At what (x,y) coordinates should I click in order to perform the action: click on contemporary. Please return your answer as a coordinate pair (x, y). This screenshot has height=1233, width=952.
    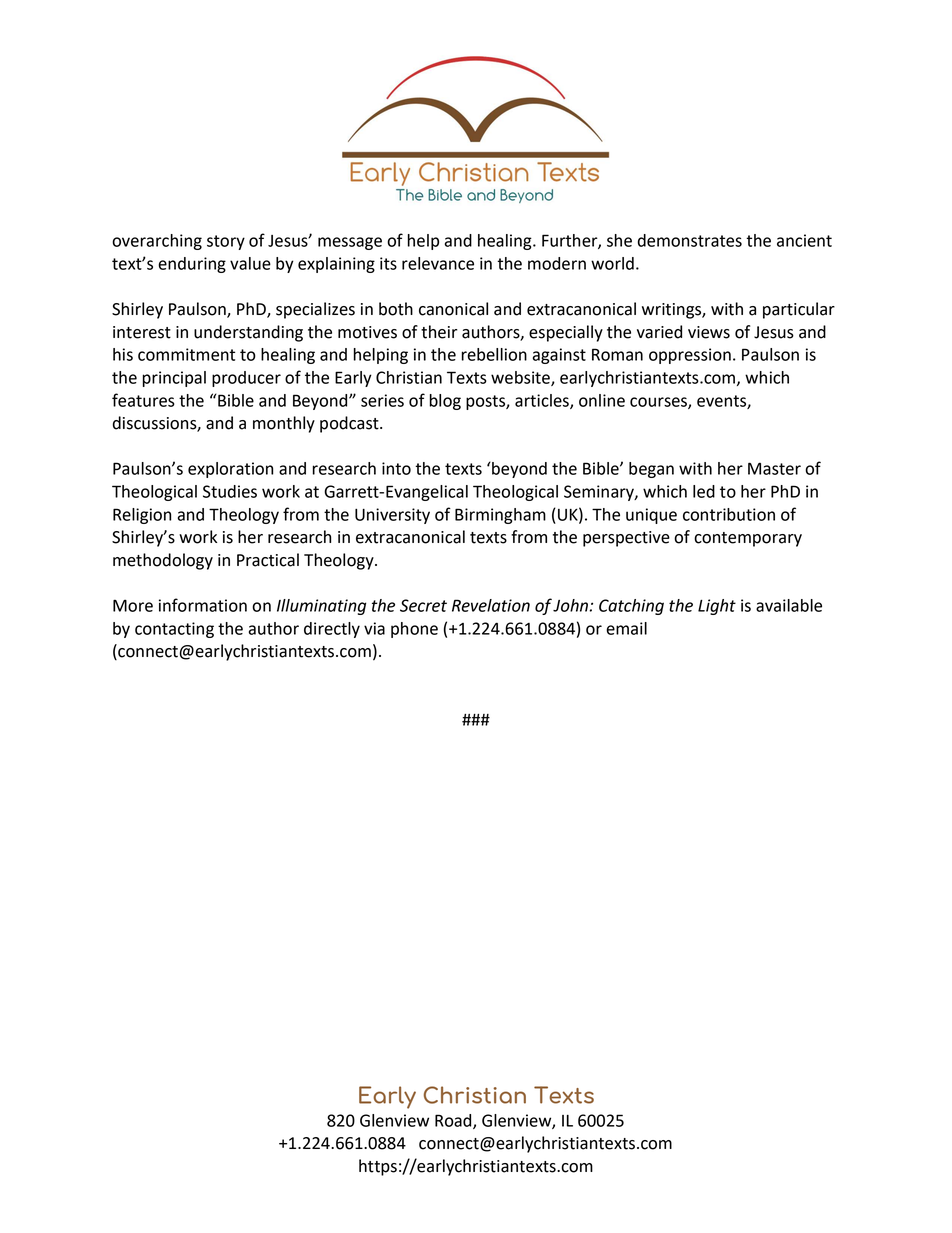
    Looking at the image, I should click on (748, 539).
